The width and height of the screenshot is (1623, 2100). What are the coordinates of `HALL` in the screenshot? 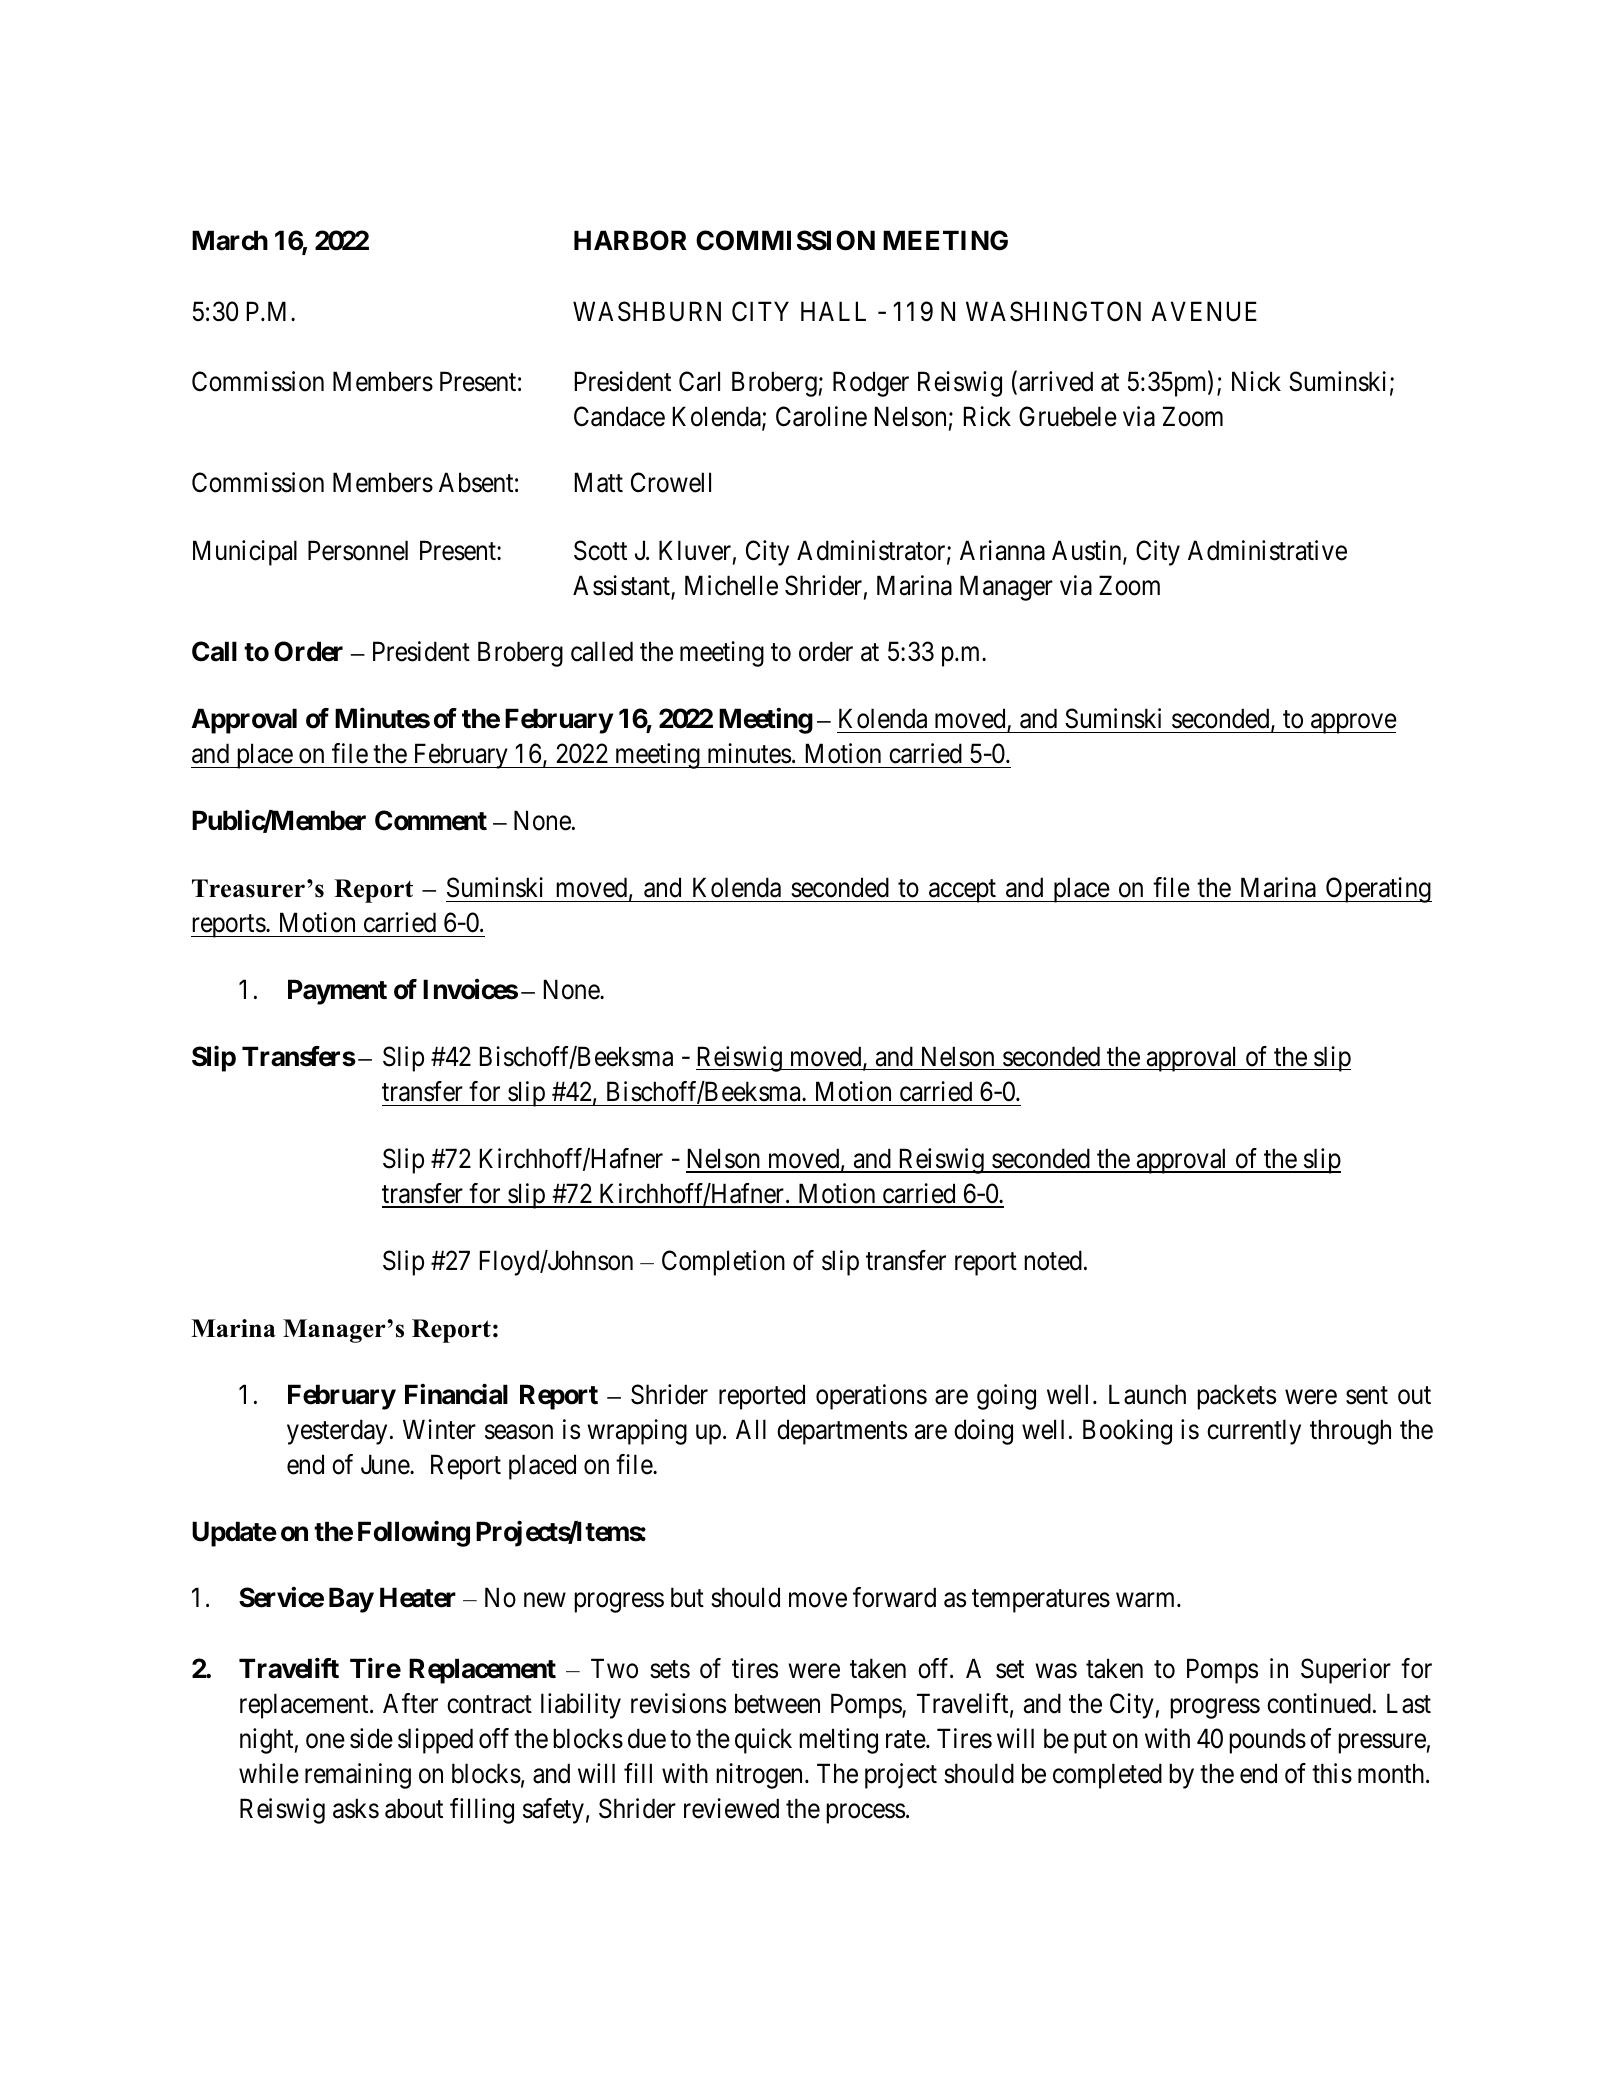 It's located at (833, 311).
